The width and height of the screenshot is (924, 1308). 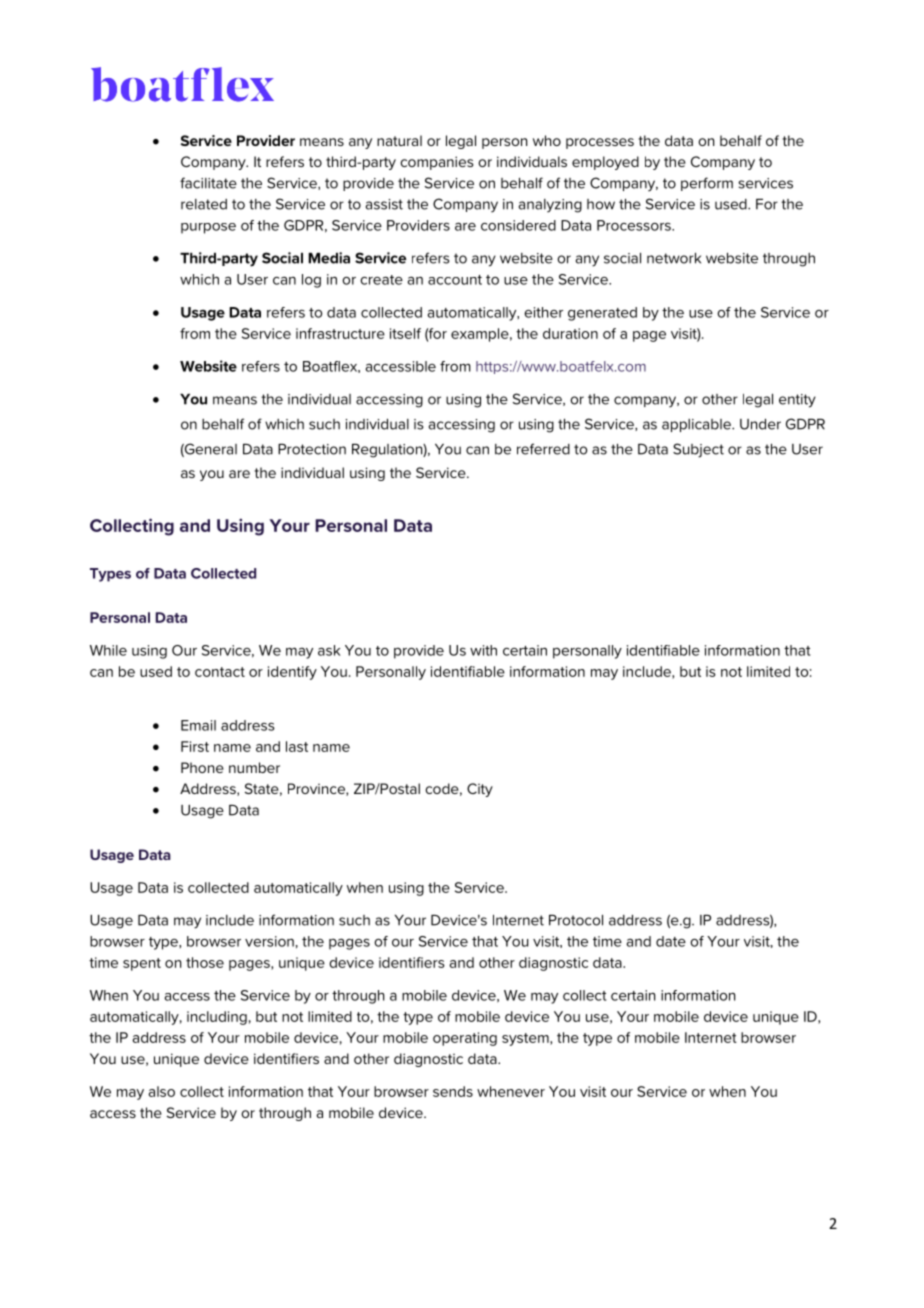 I want to click on date, so click(x=671, y=941).
